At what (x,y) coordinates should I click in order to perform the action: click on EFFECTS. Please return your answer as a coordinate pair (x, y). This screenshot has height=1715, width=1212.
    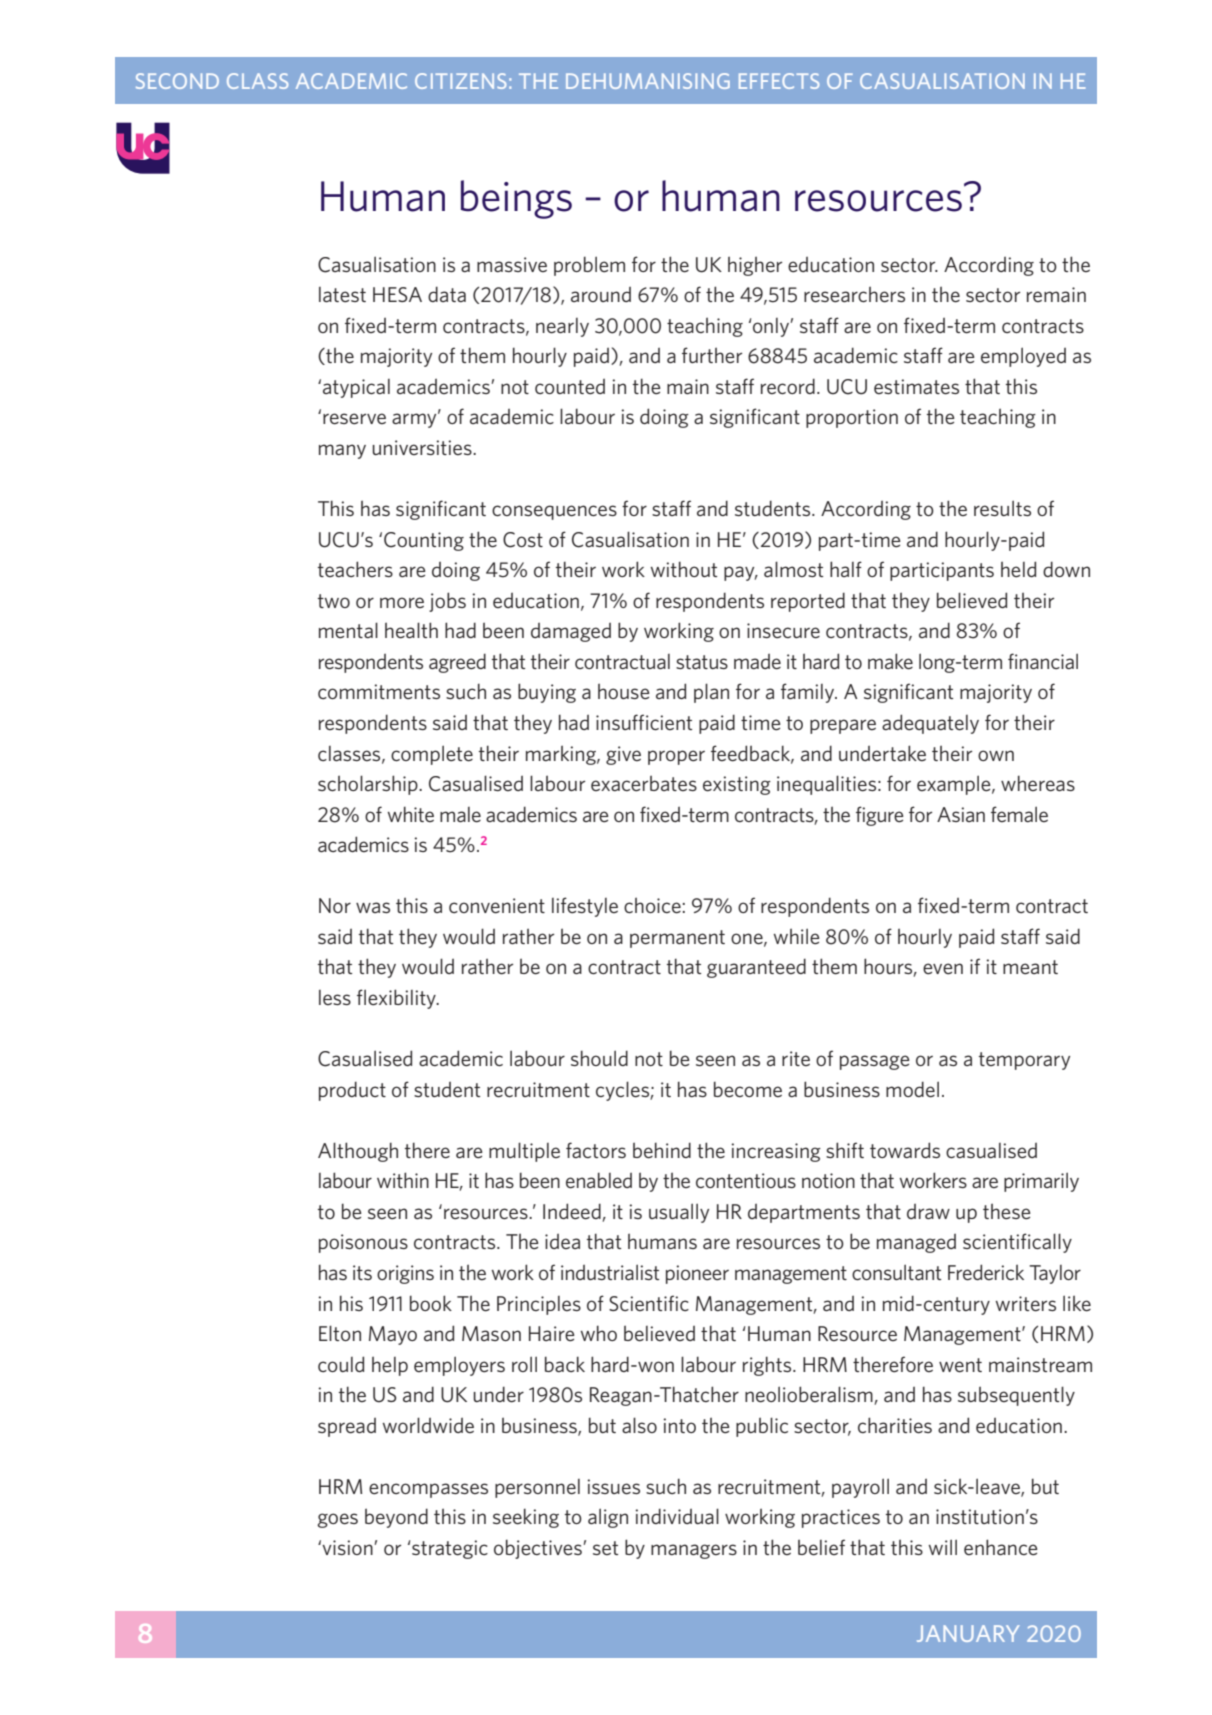
    Looking at the image, I should click on (779, 81).
